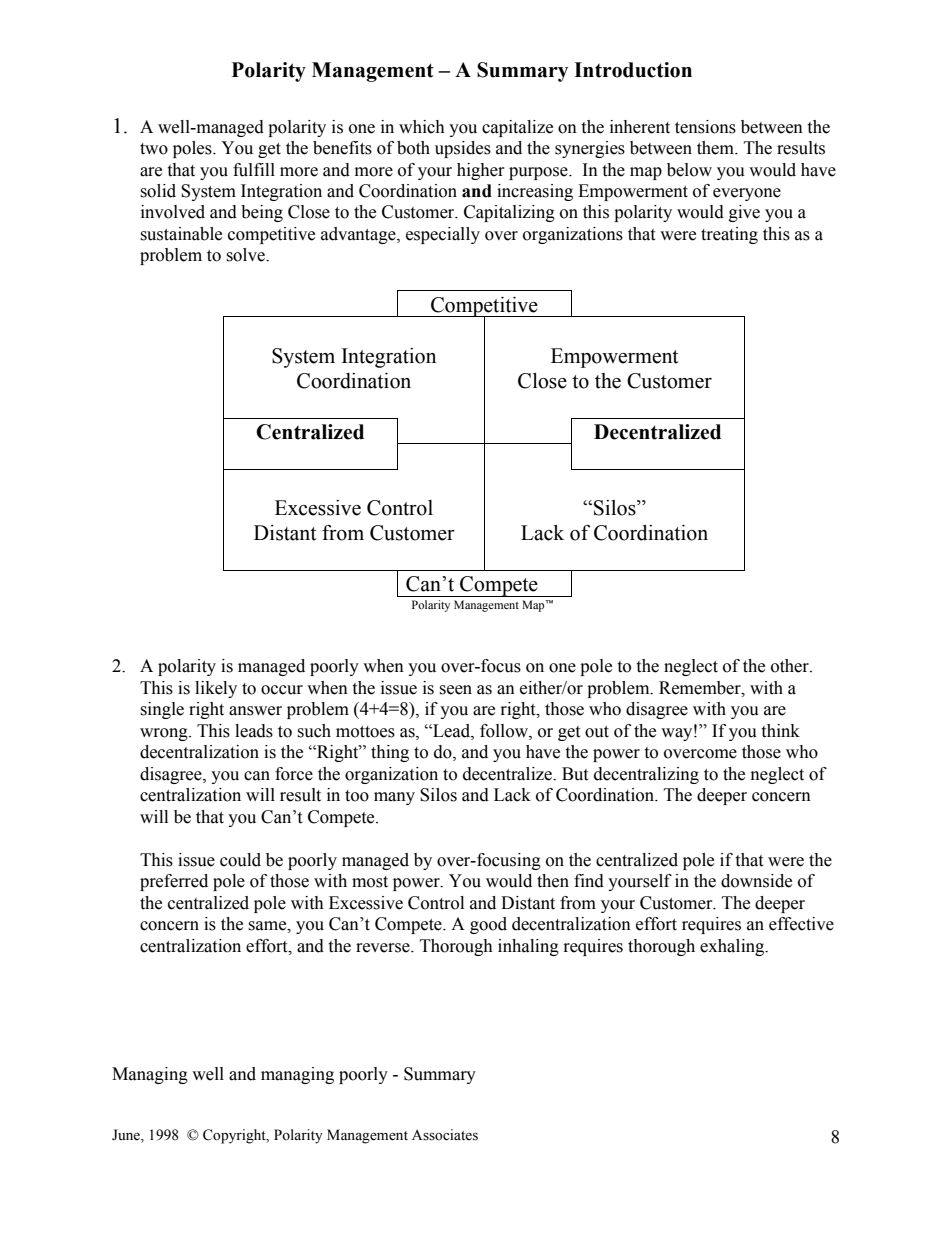 The height and width of the image is (1233, 952). Describe the element at coordinates (729, 235) in the image. I see `treating` at that location.
